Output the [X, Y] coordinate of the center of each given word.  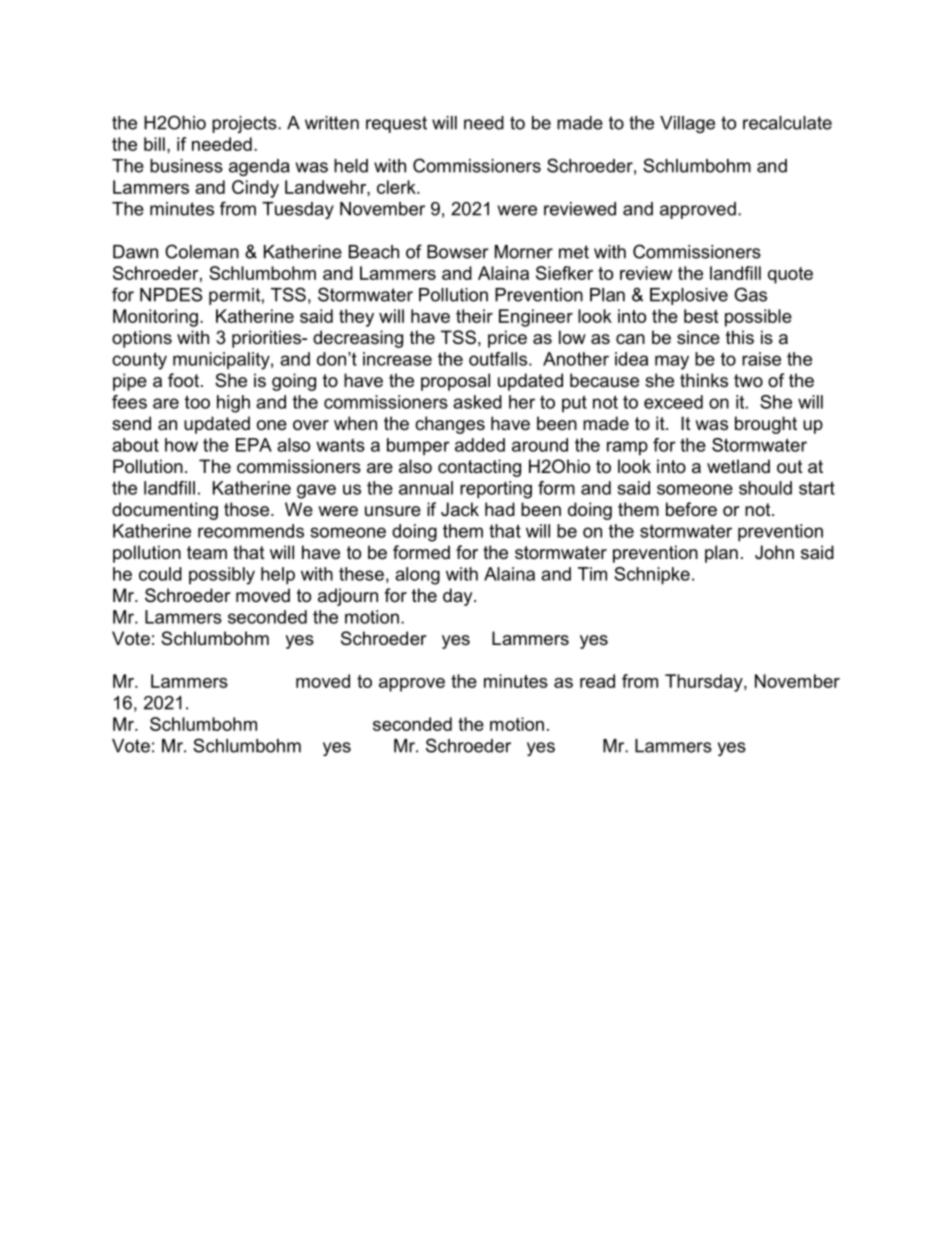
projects [245, 124]
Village [687, 124]
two [748, 380]
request [396, 124]
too [197, 402]
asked [477, 402]
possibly [222, 576]
